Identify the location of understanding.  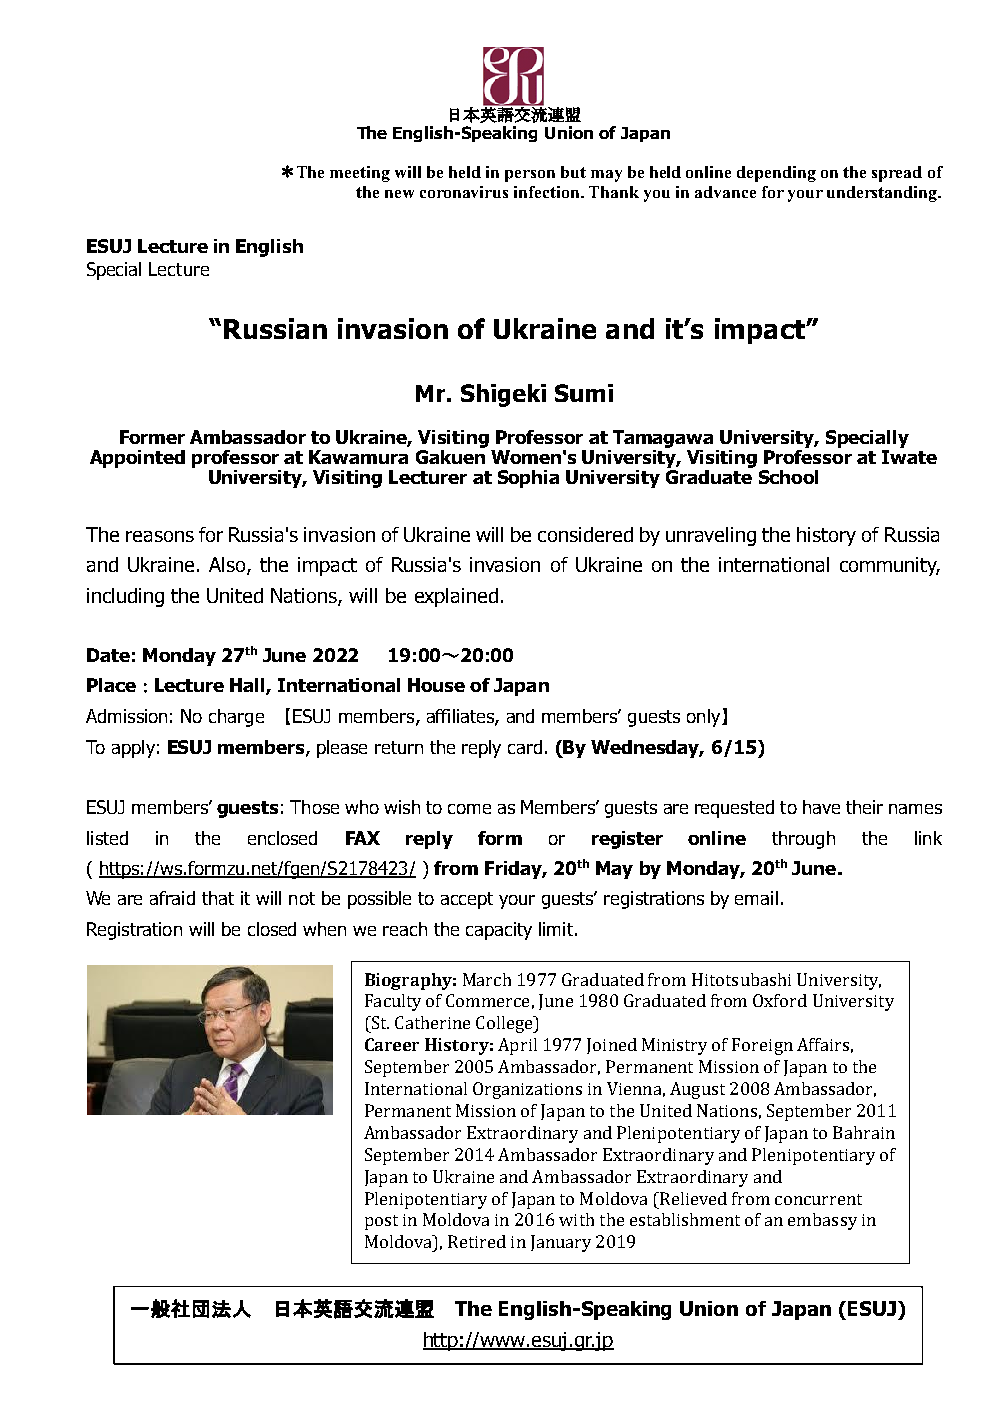
(883, 194).
